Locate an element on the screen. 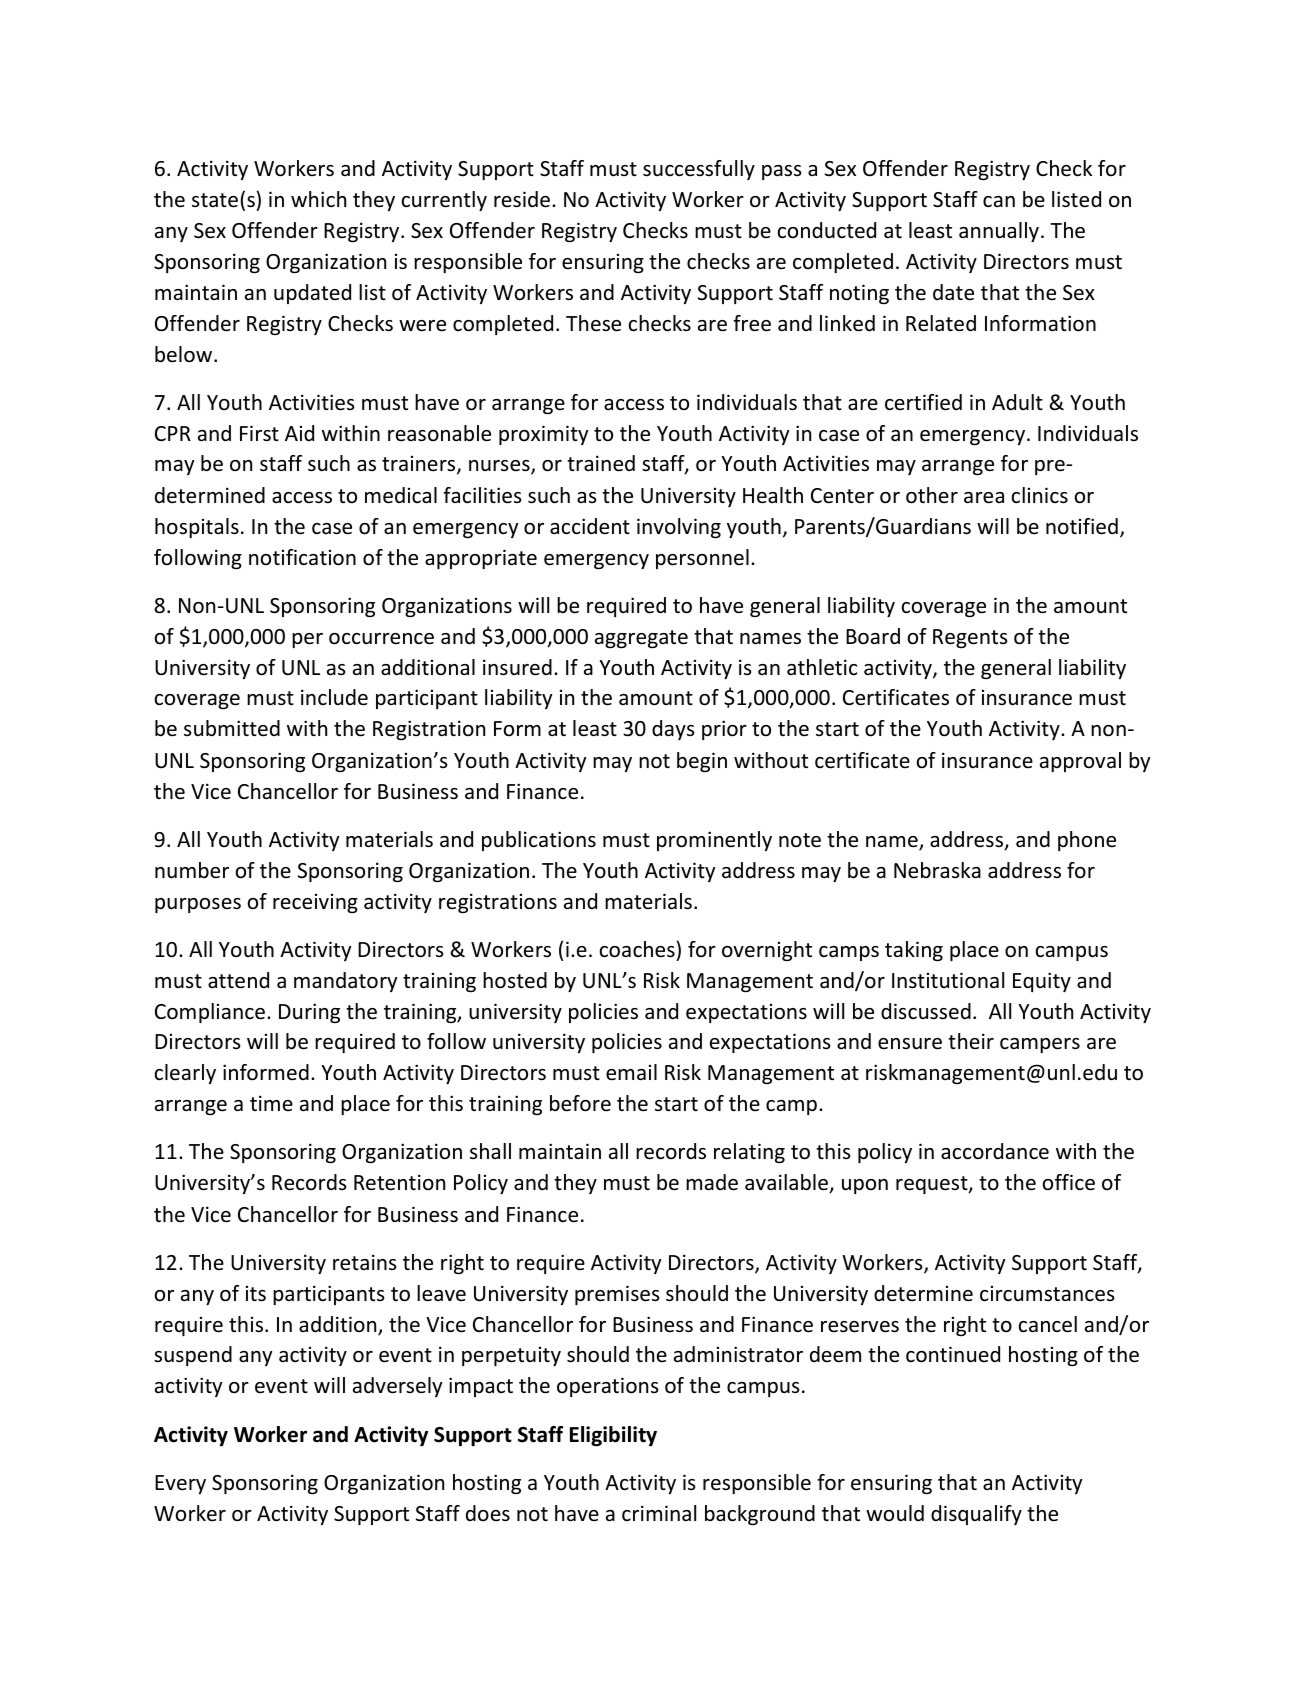 This screenshot has width=1308, height=1693. Every is located at coordinates (180, 1484).
